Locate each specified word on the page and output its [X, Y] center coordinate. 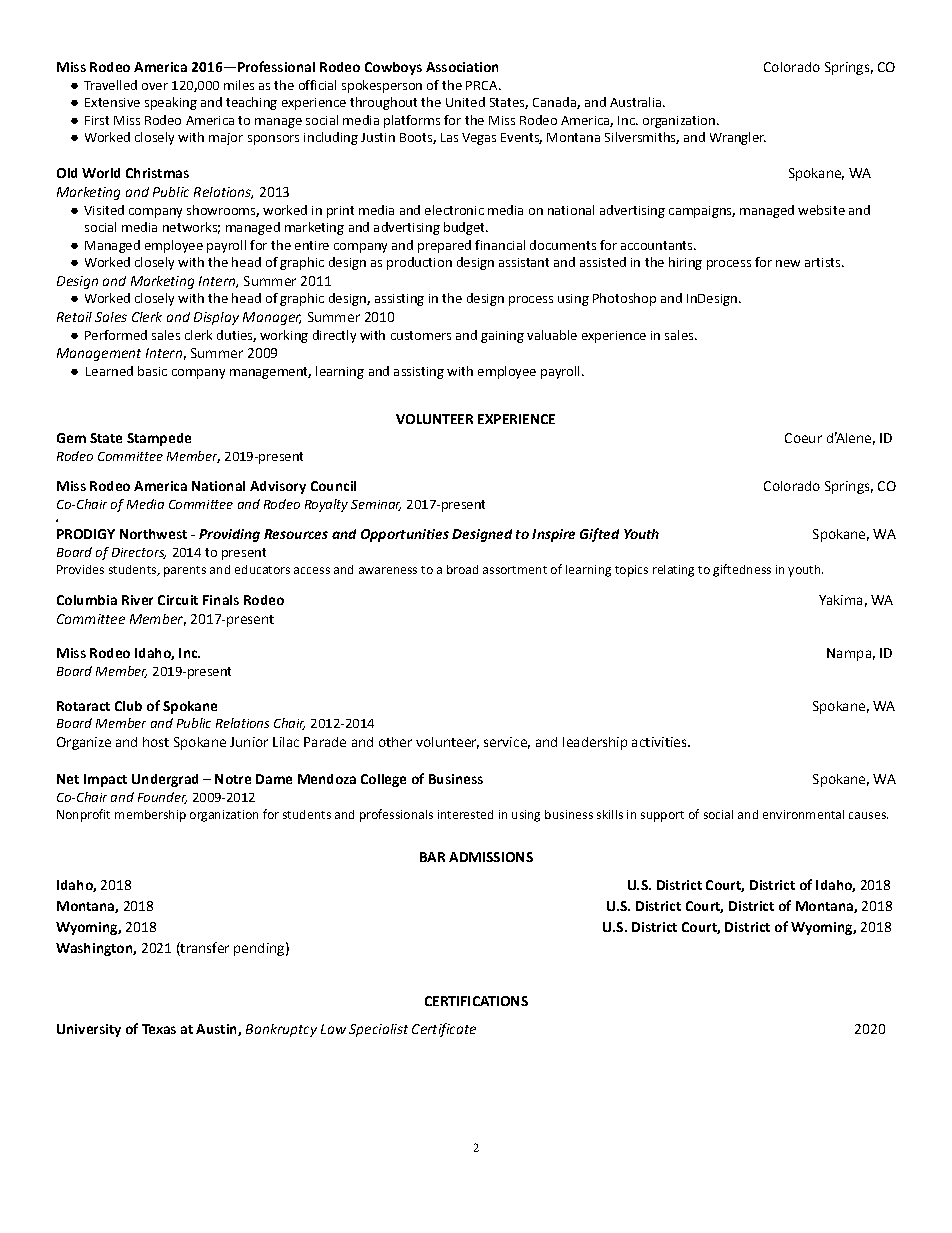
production [419, 263]
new [788, 263]
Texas [159, 1029]
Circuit [178, 600]
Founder [162, 798]
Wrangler [738, 138]
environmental [803, 814]
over [155, 86]
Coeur [803, 438]
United [465, 102]
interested [465, 814]
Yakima [840, 600]
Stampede [159, 439]
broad [462, 569]
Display [216, 318]
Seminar [376, 505]
